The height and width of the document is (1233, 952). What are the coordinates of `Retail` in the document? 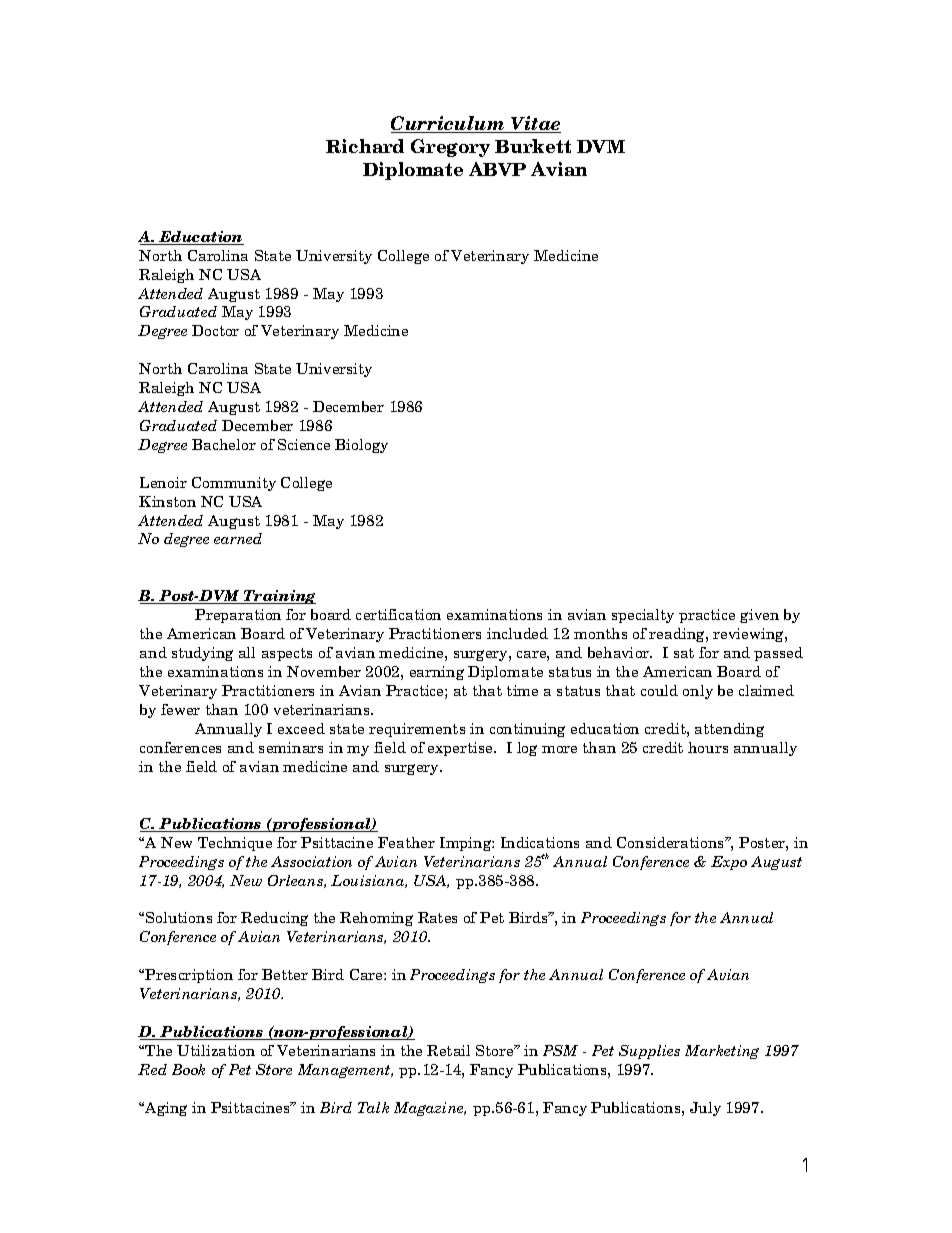 It's located at (448, 1050).
